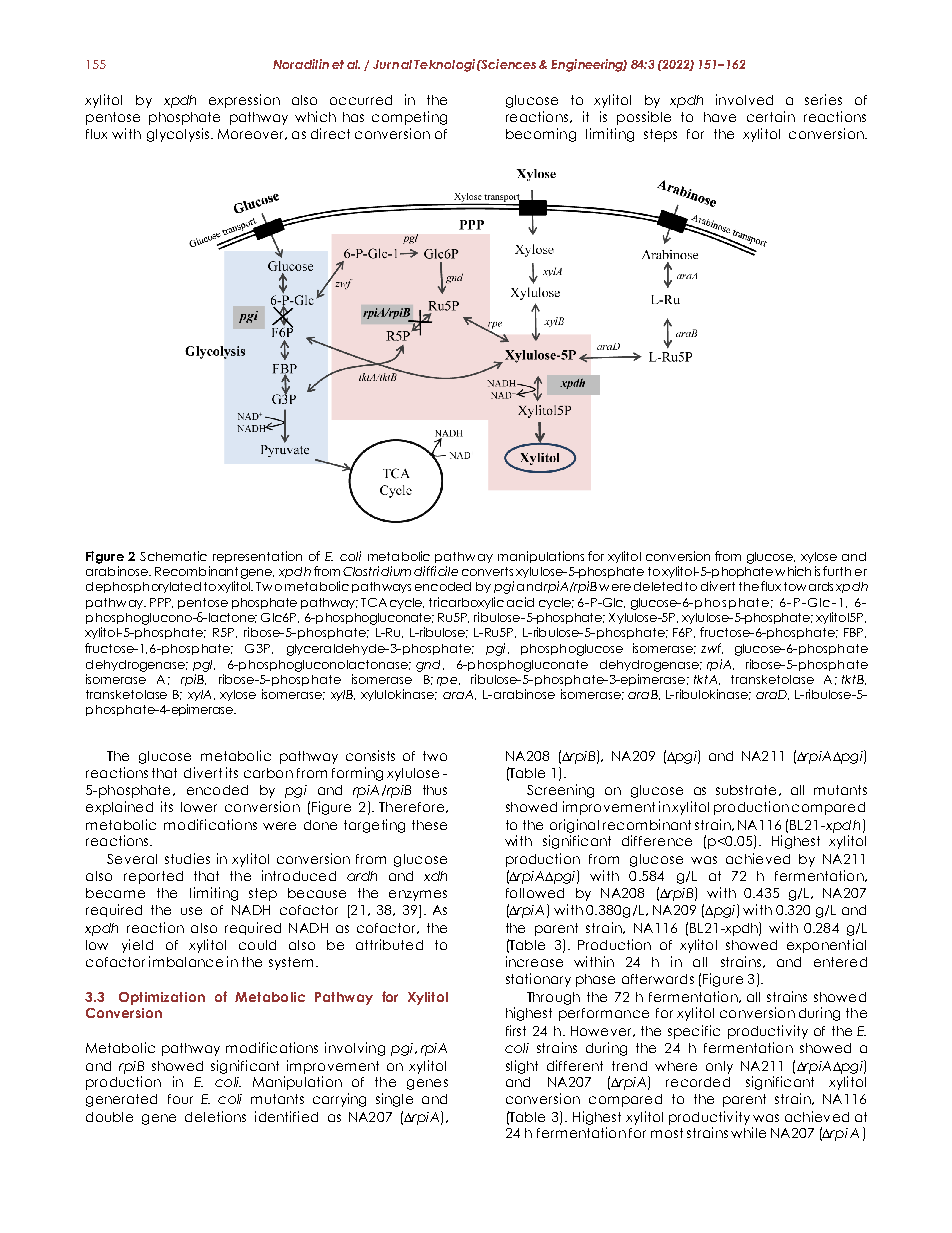 Image resolution: width=952 pixels, height=1233 pixels. I want to click on these, so click(429, 825).
